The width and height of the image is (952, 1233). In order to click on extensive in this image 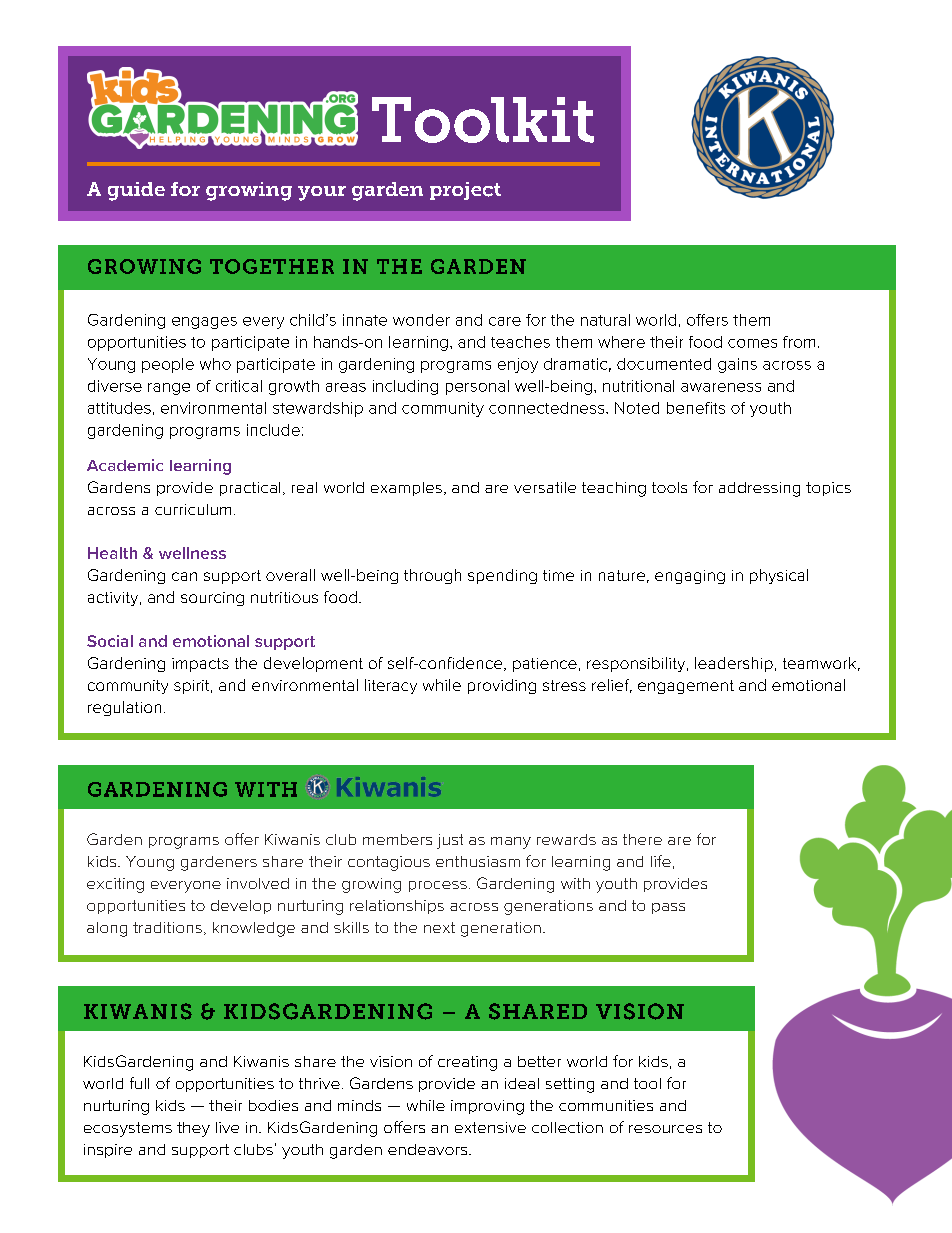, I will do `click(490, 1127)`.
